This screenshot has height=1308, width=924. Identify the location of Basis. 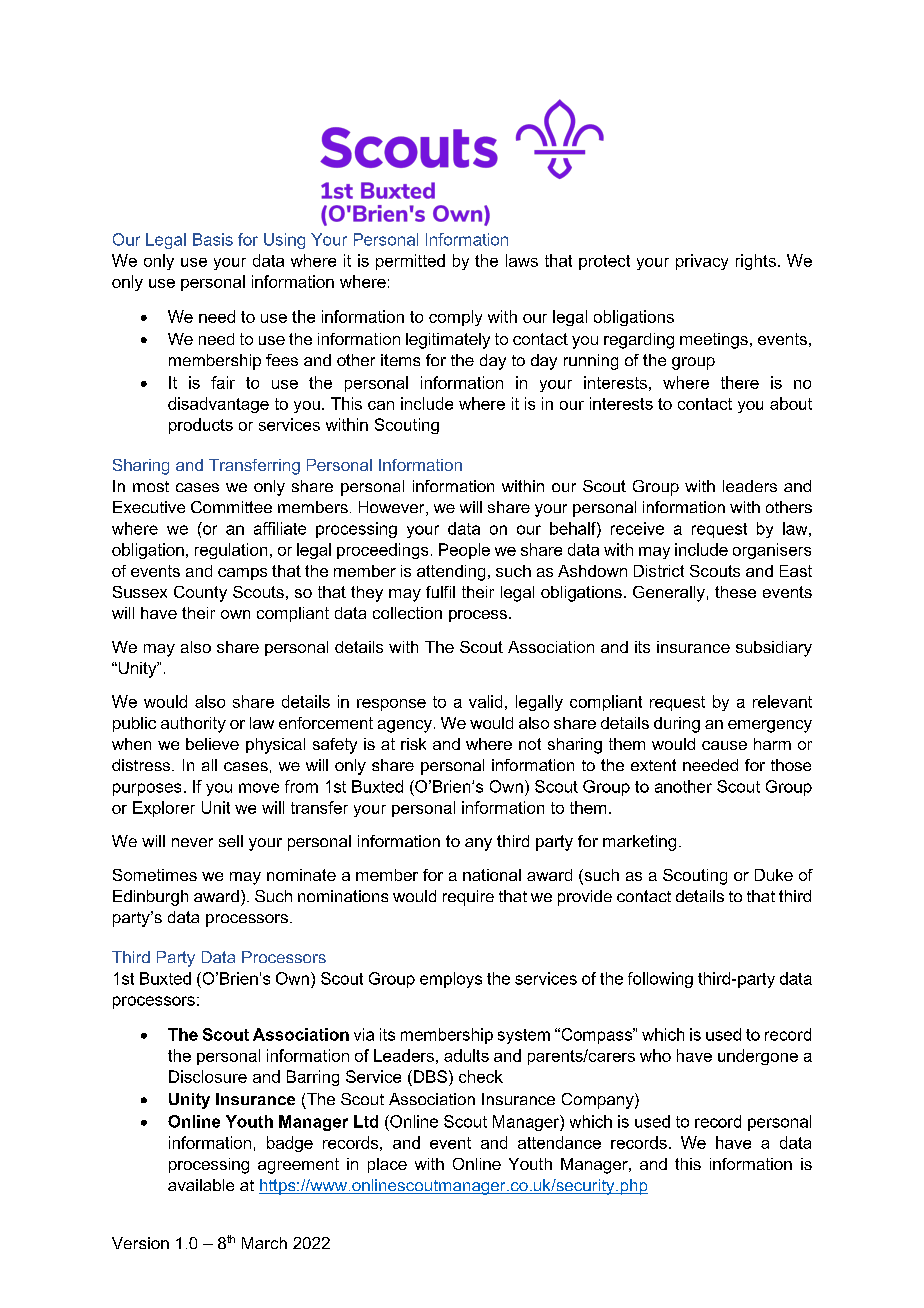
(213, 239).
